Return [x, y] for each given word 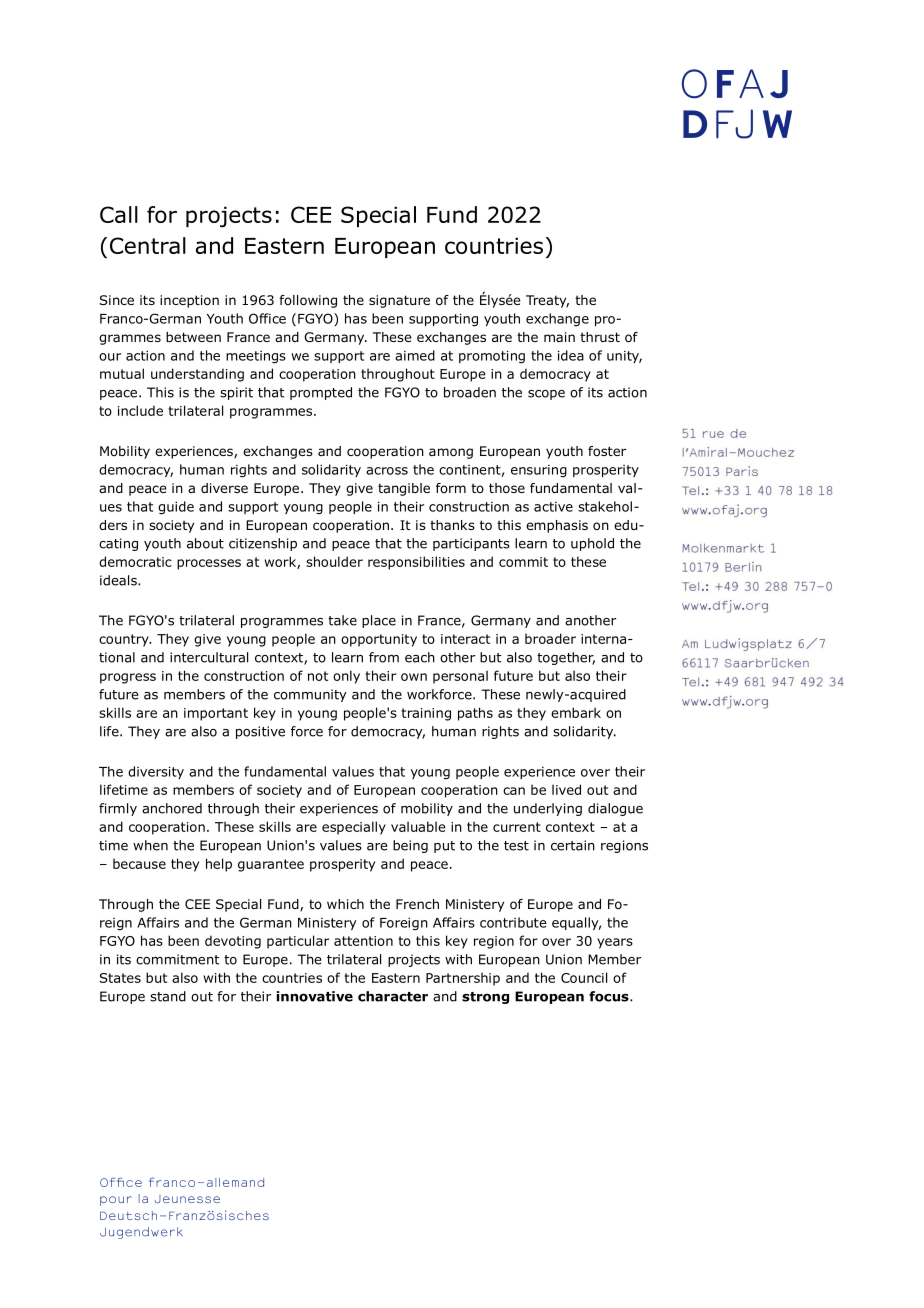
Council [584, 977]
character [393, 996]
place [379, 621]
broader [550, 638]
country [125, 640]
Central [148, 245]
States [120, 978]
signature [399, 301]
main [559, 337]
